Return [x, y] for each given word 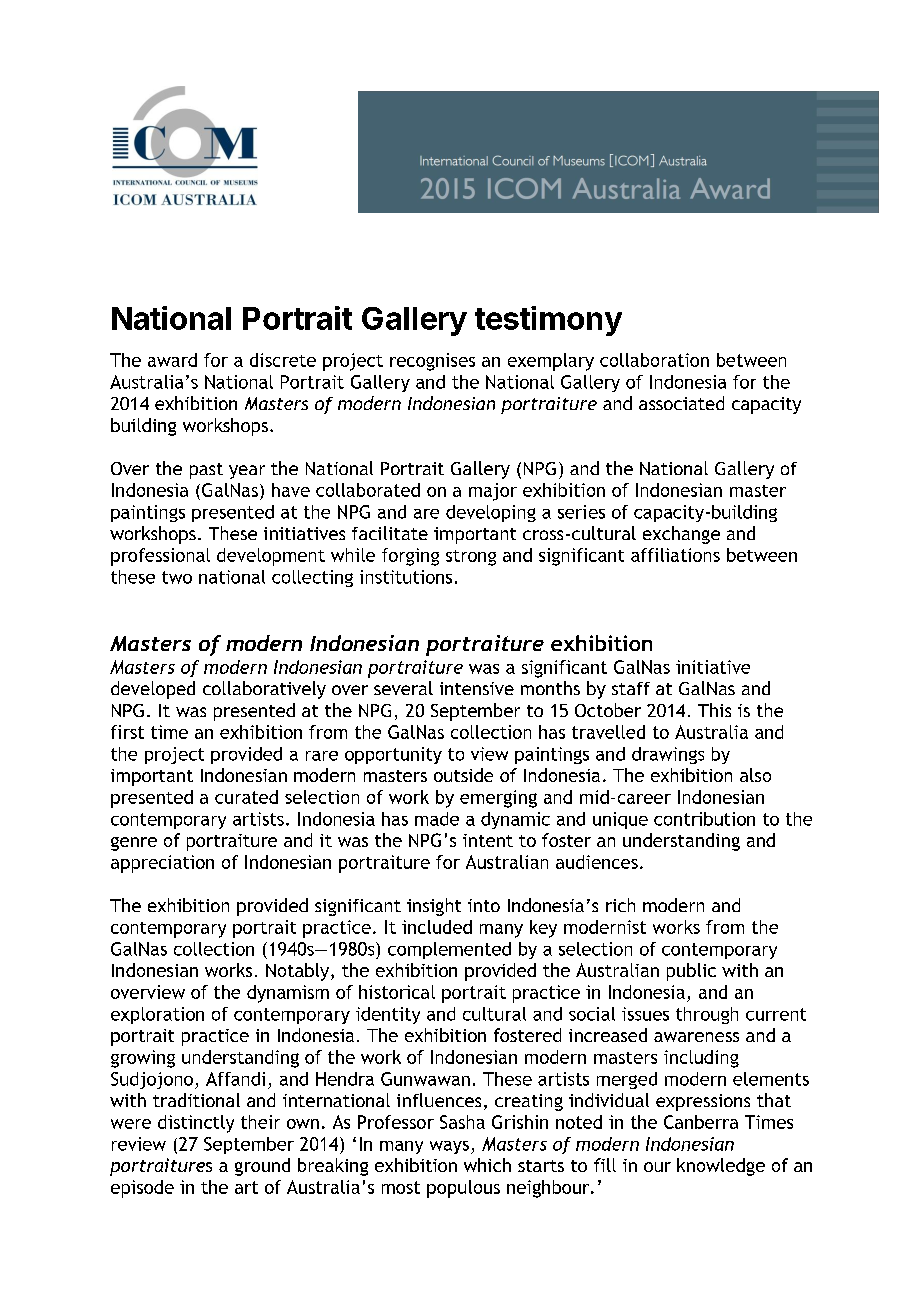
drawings [668, 755]
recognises [432, 362]
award [172, 360]
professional [160, 557]
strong [471, 558]
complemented [449, 950]
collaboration [654, 360]
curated [246, 797]
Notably [299, 972]
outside [463, 775]
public [691, 972]
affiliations [675, 555]
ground [262, 1167]
